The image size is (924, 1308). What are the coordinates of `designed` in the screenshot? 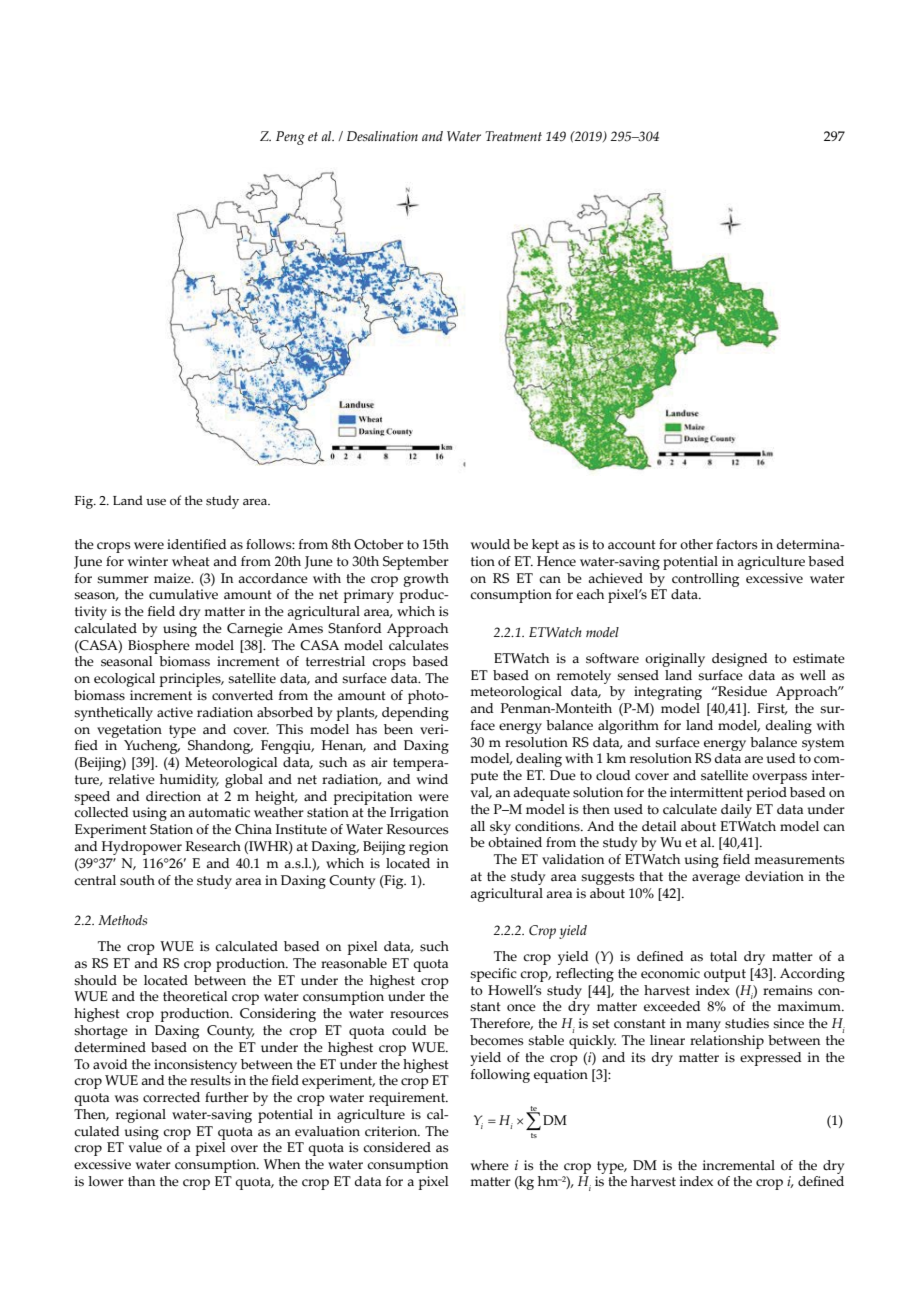 It's located at (740, 660).
